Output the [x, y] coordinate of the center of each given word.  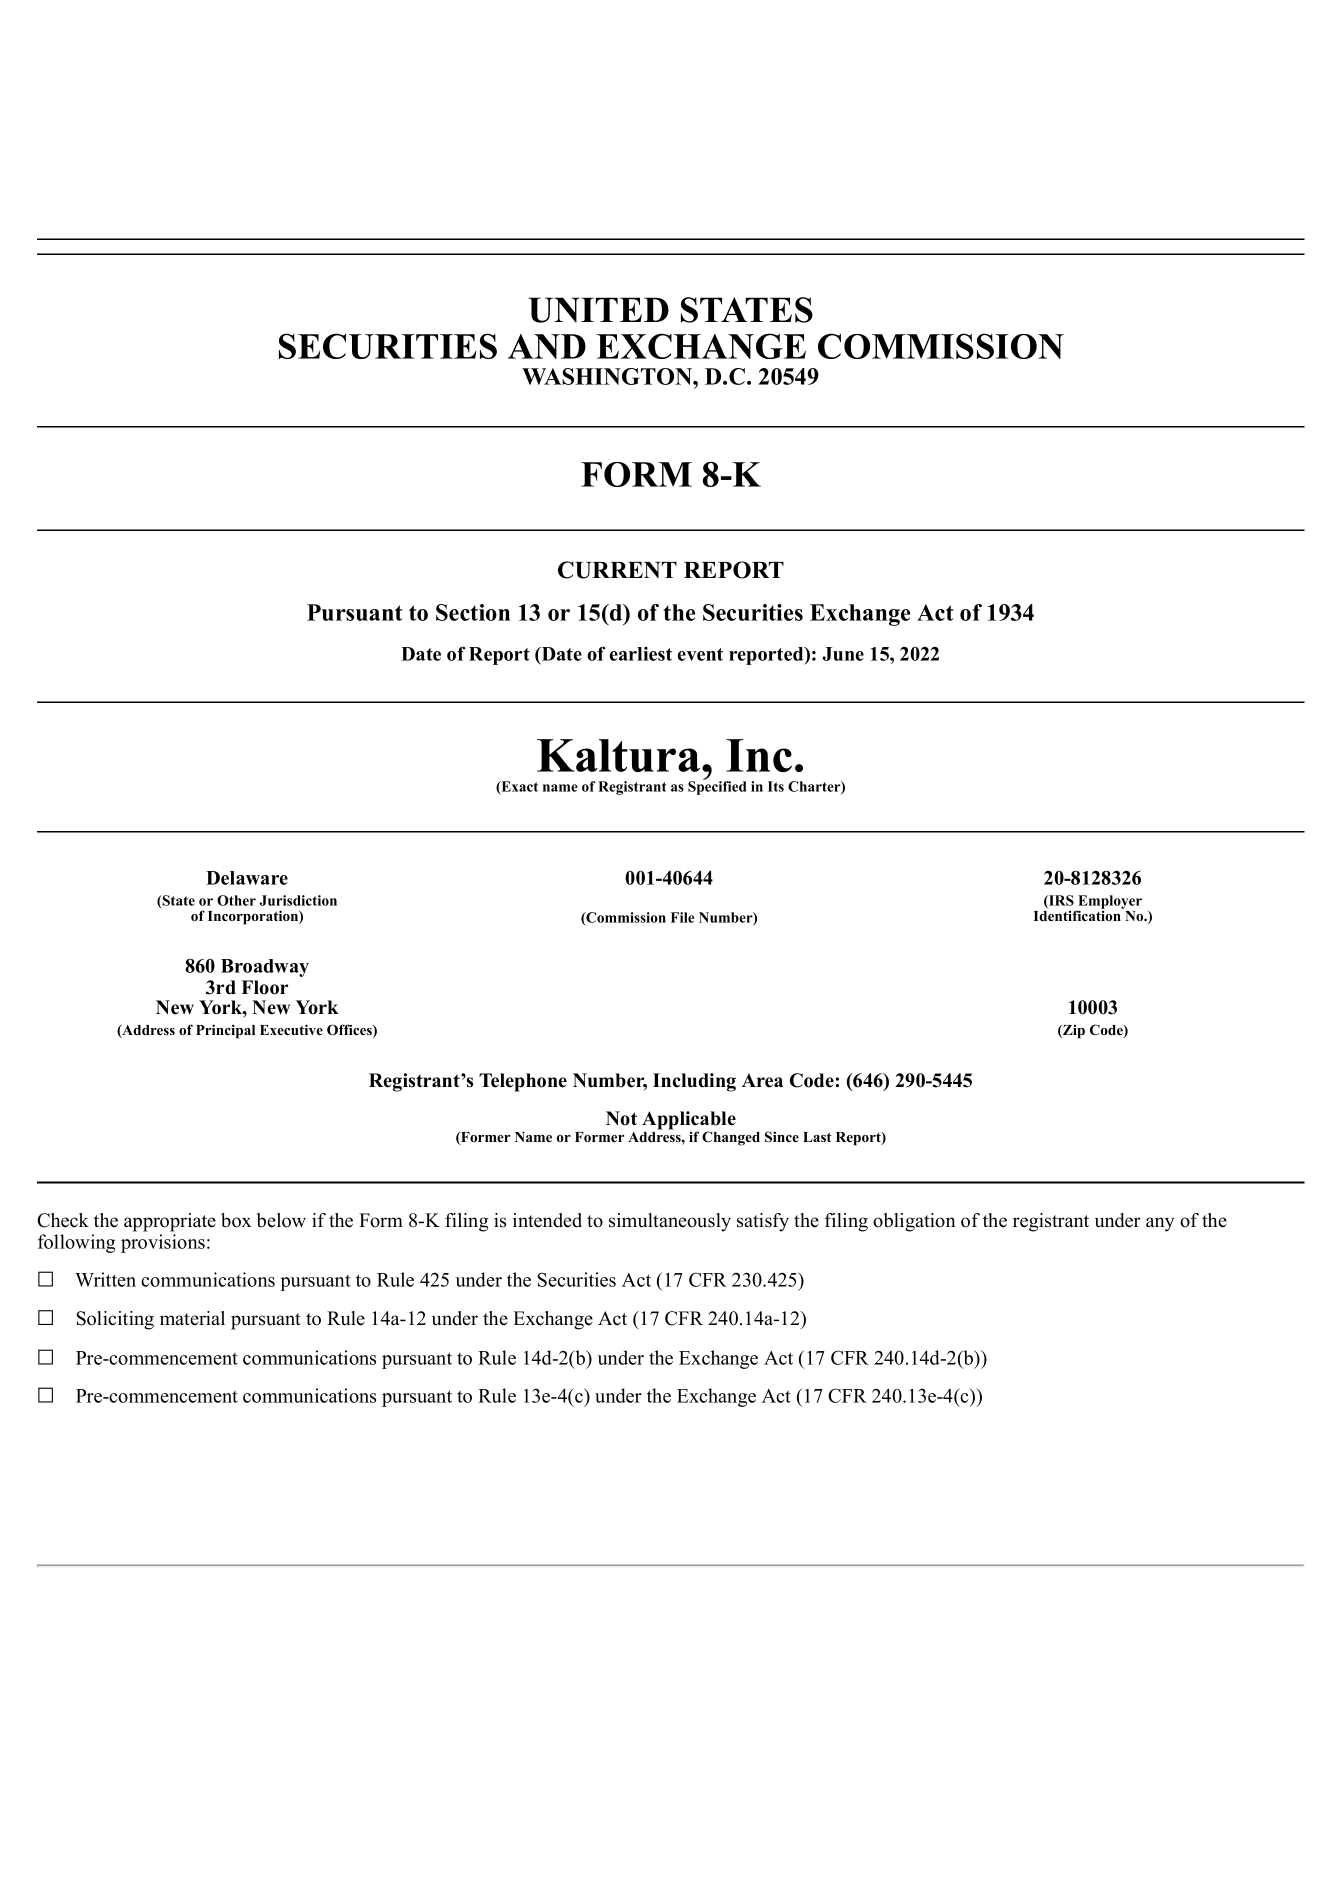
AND [547, 346]
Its [776, 786]
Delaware [247, 878]
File [682, 917]
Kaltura [620, 755]
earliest [640, 654]
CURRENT [617, 570]
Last [817, 1137]
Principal [225, 1031]
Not [621, 1118]
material [192, 1318]
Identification [1078, 914]
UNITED [598, 310]
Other [236, 900]
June [843, 654]
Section [473, 612]
